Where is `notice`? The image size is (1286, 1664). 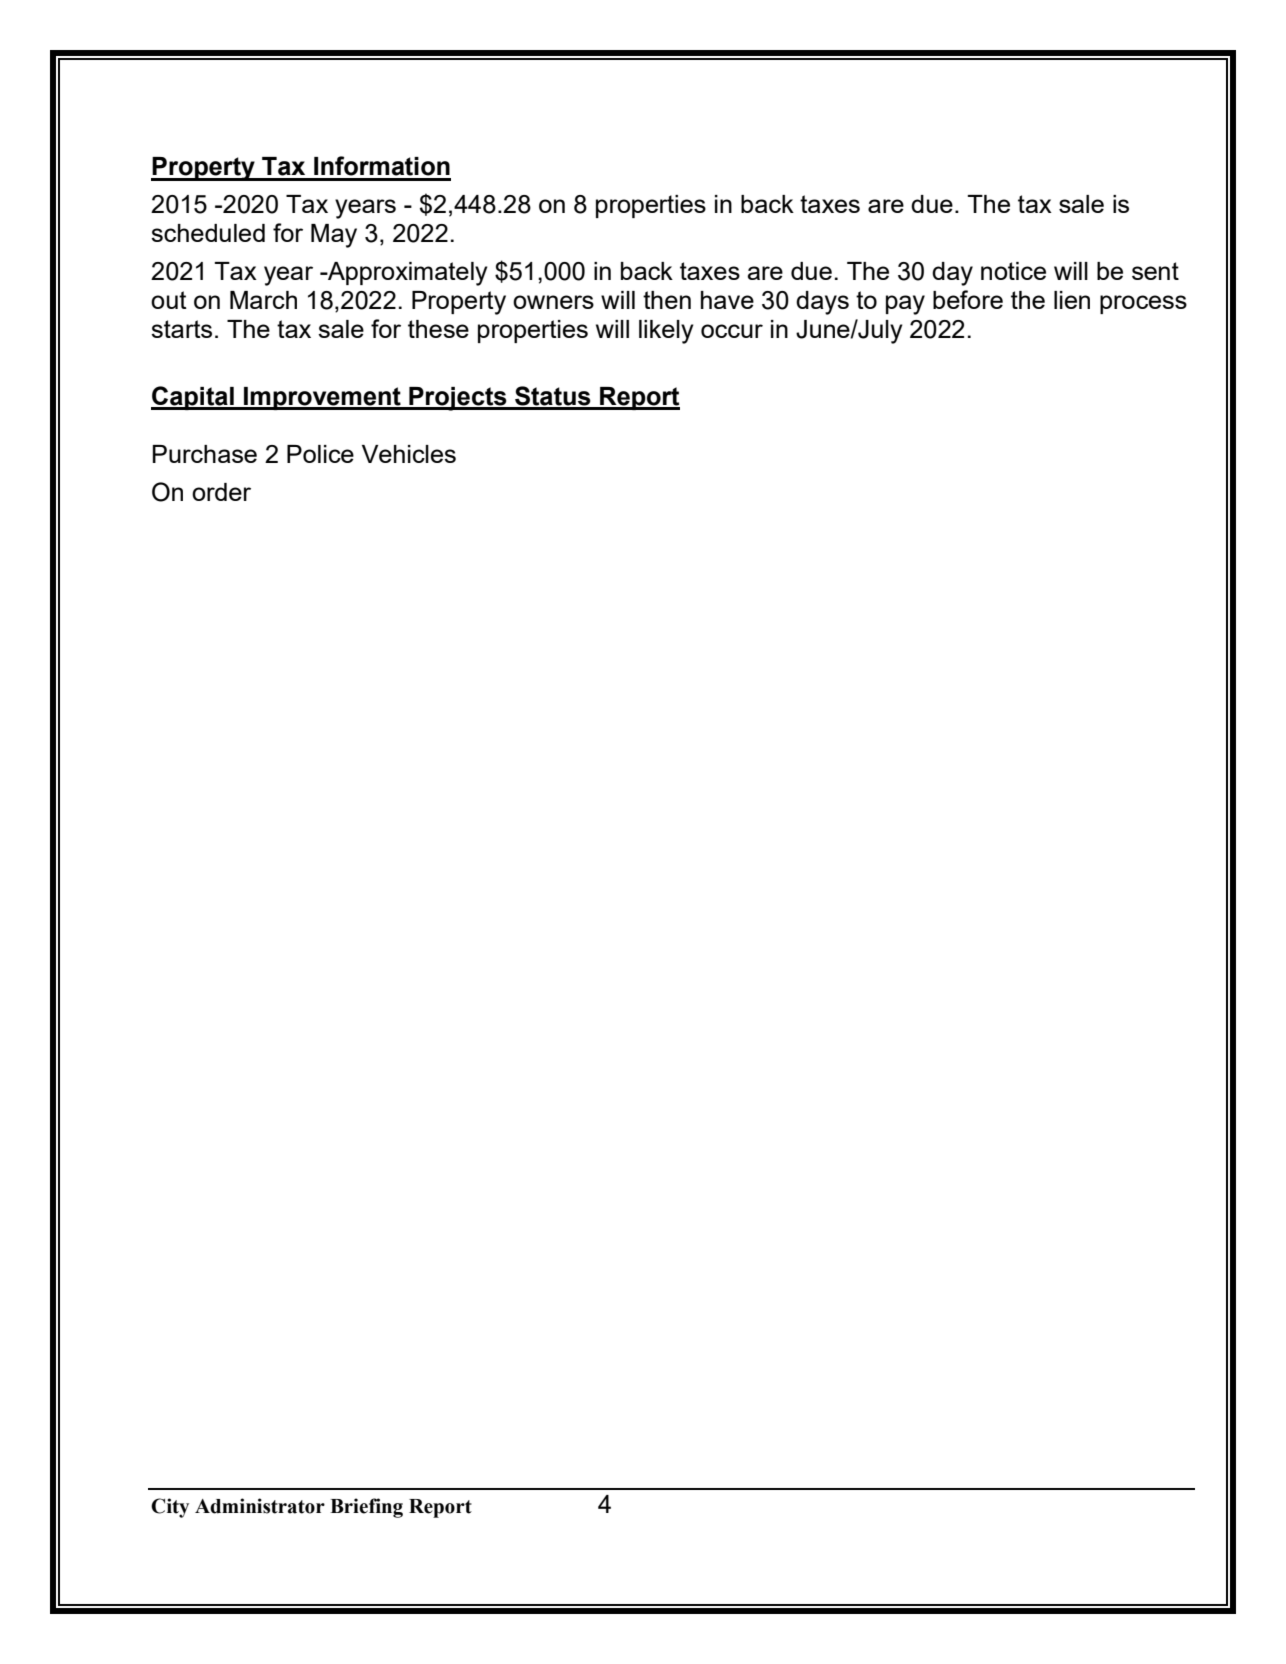
notice is located at coordinates (1013, 271).
